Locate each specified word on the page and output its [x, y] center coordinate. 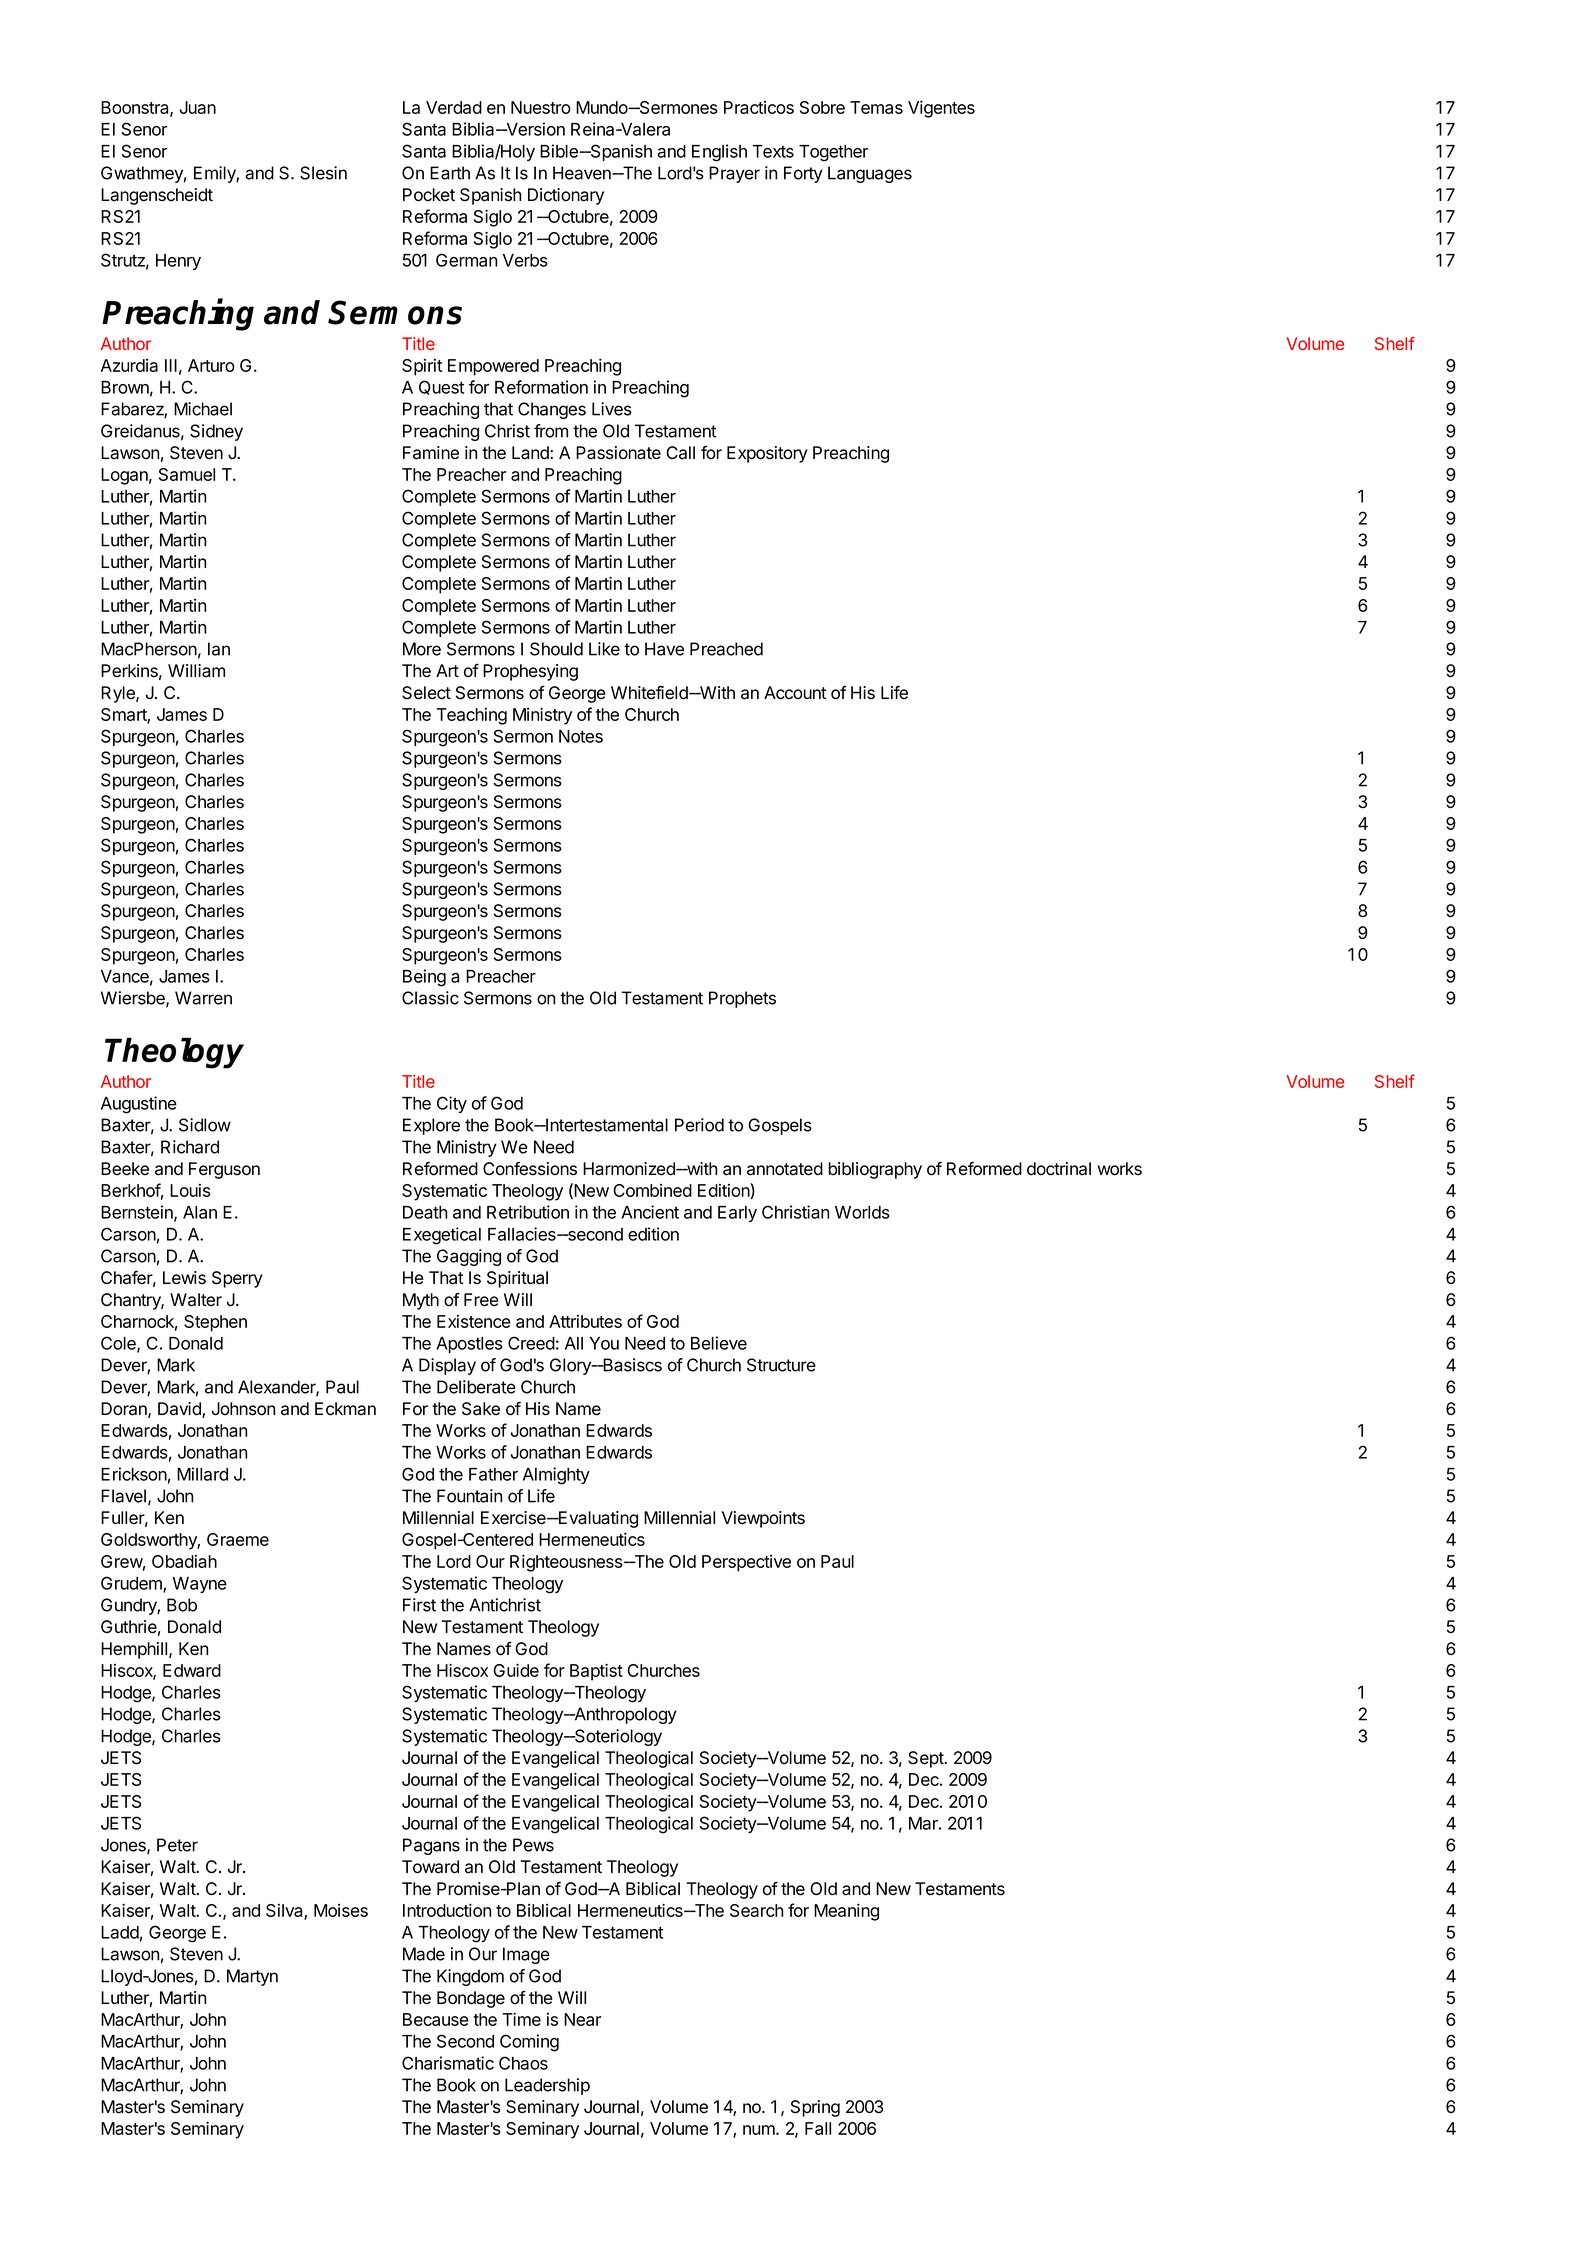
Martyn [252, 1977]
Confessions [530, 1169]
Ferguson [224, 1170]
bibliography [875, 1170]
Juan [198, 107]
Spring [815, 2108]
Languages [870, 174]
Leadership [547, 2086]
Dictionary [566, 196]
